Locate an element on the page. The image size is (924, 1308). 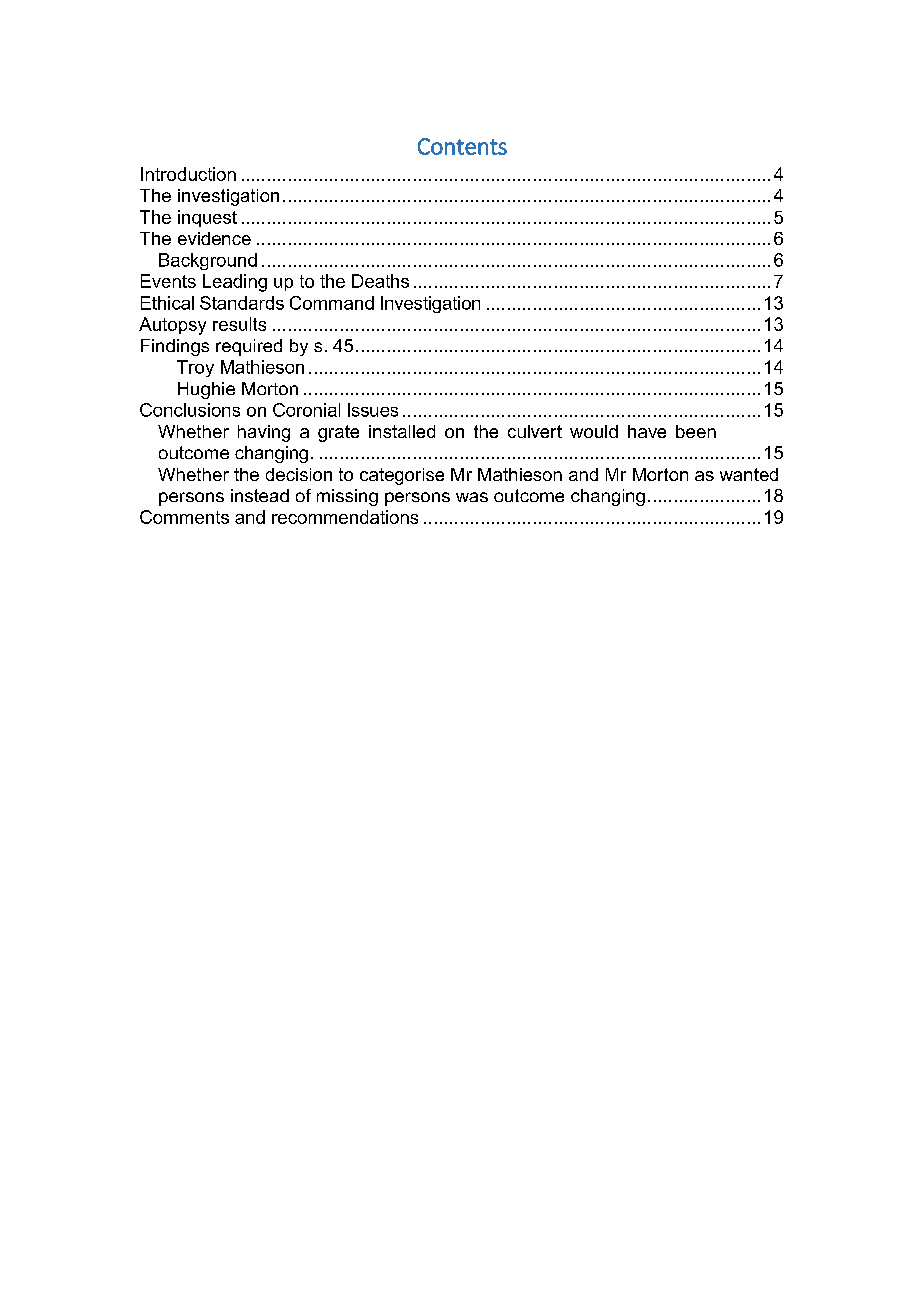
been is located at coordinates (696, 431).
